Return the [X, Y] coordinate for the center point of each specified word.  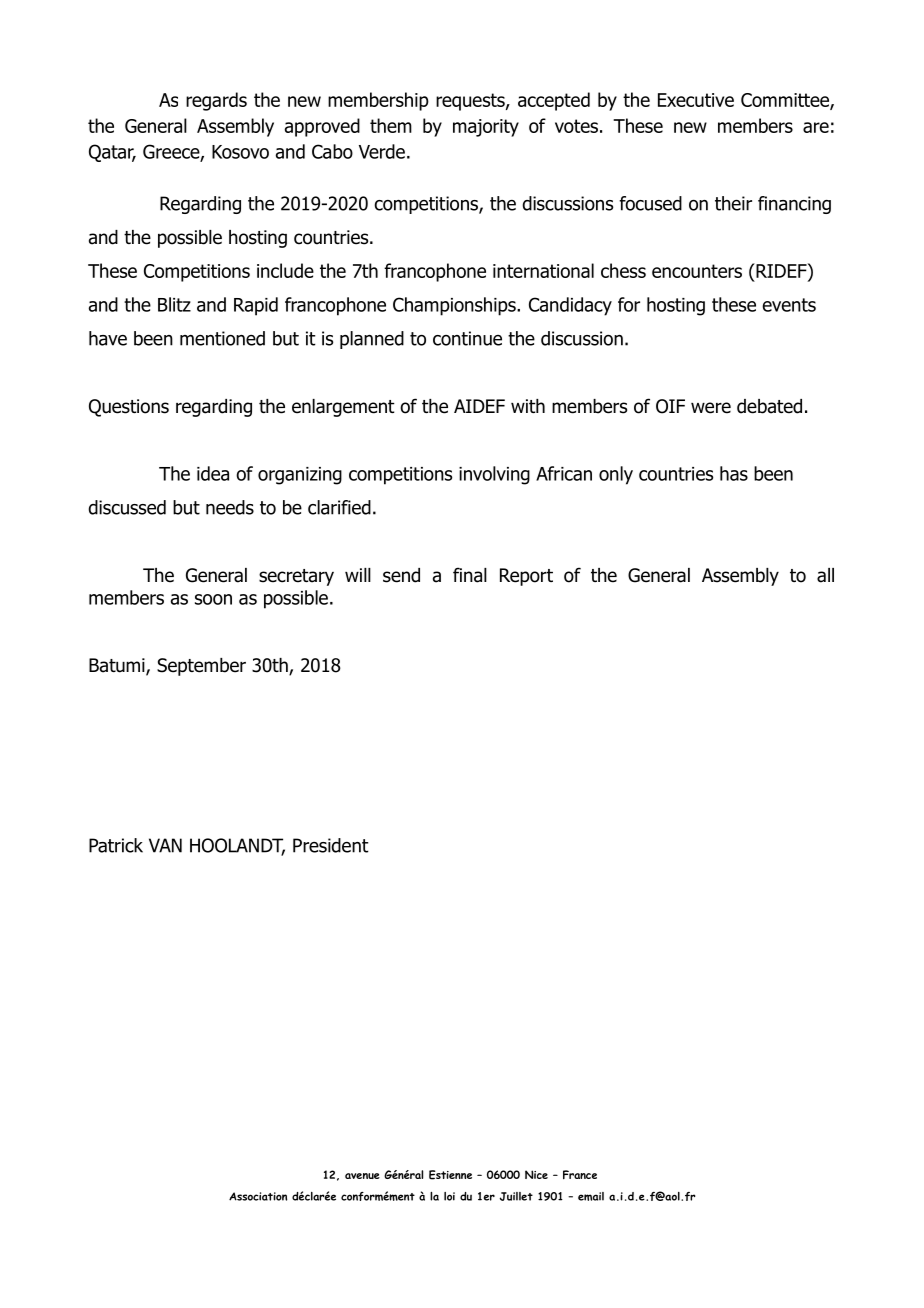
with [528, 406]
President [331, 845]
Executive [696, 100]
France [580, 1174]
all [825, 575]
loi [449, 1196]
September [201, 667]
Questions [129, 408]
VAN [165, 845]
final [470, 575]
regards [216, 101]
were [711, 408]
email [591, 1196]
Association [258, 1196]
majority [486, 128]
